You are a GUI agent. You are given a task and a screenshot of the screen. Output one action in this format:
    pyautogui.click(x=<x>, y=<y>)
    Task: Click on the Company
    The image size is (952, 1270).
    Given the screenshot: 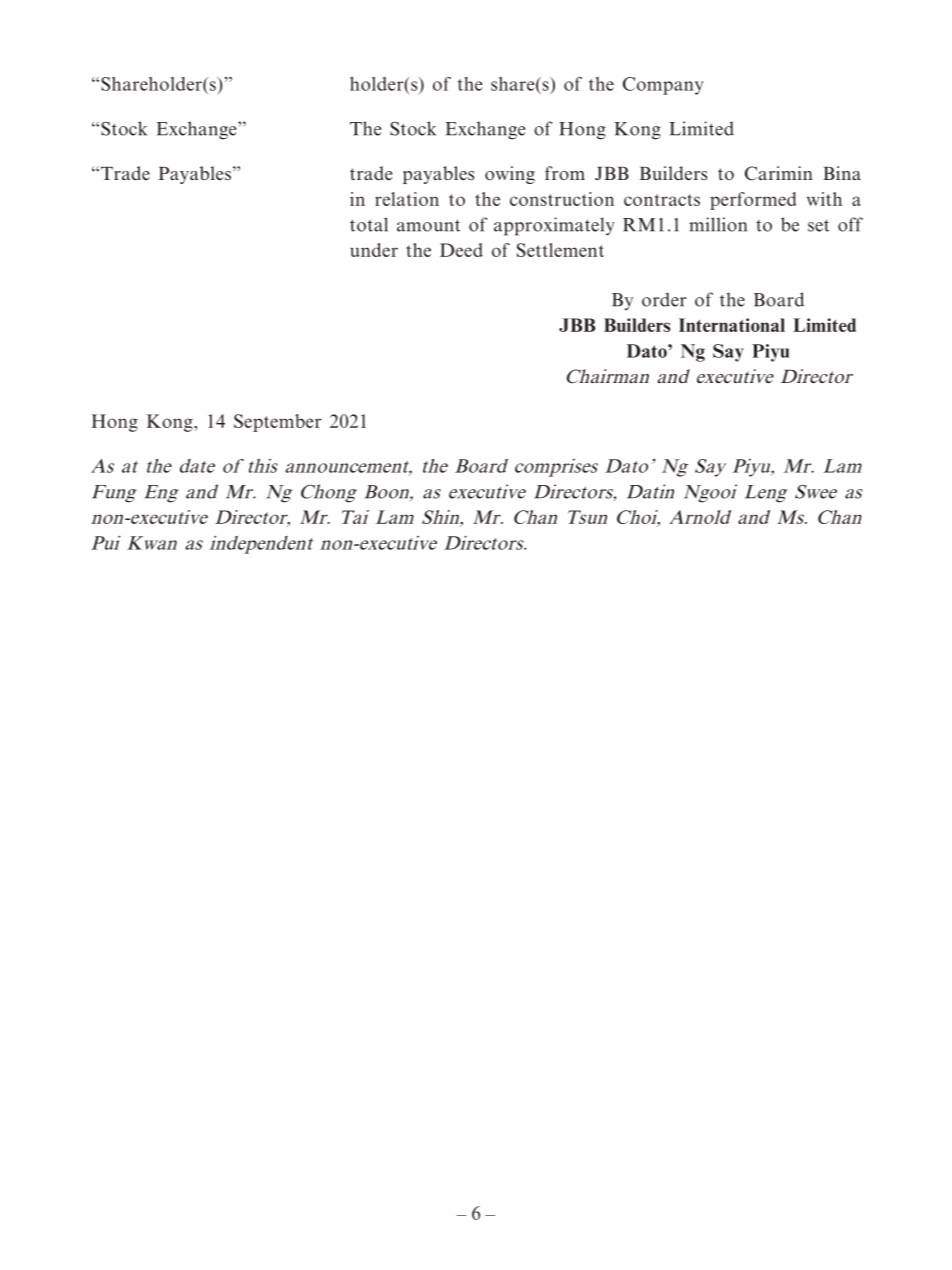 What is the action you would take?
    pyautogui.click(x=663, y=86)
